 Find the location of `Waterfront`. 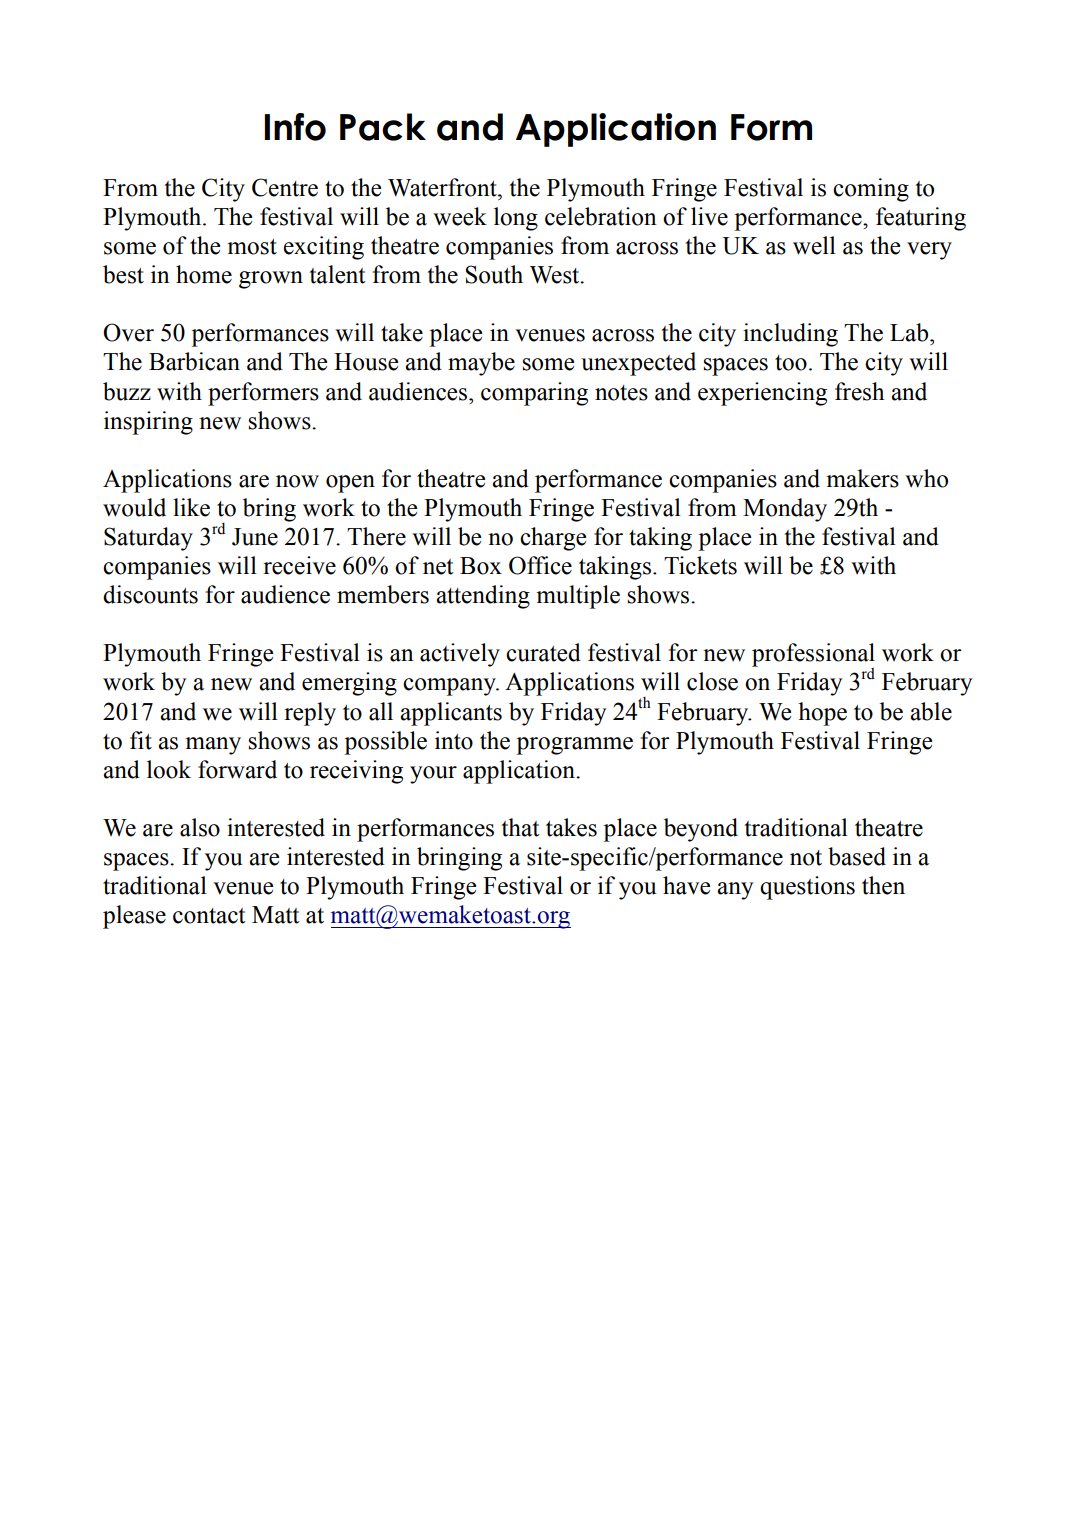

Waterfront is located at coordinates (443, 187).
